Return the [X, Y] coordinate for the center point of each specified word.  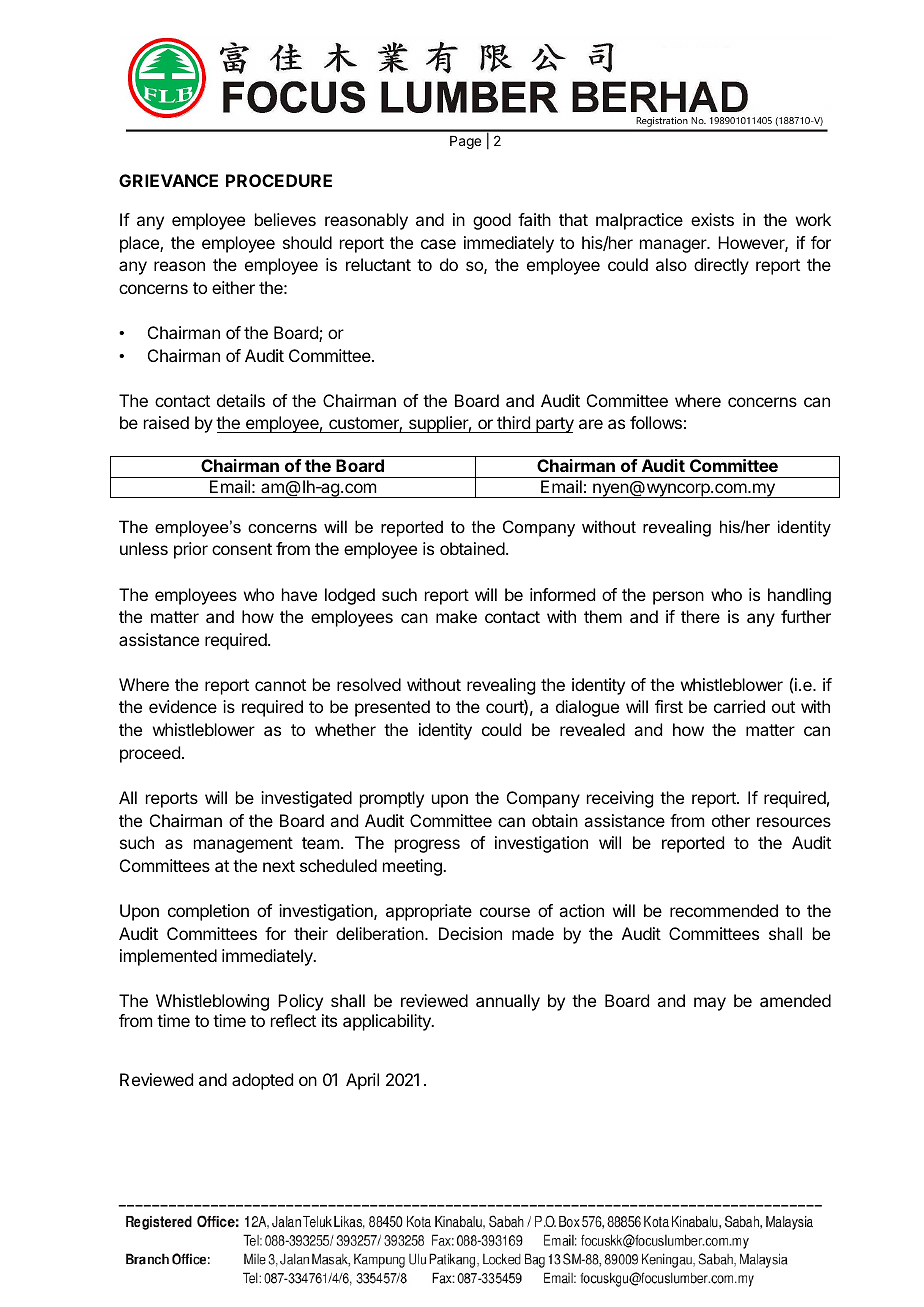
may [710, 1004]
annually [508, 1002]
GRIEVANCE [168, 180]
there [700, 616]
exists [712, 219]
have [299, 594]
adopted [262, 1081]
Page [465, 142]
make [456, 616]
